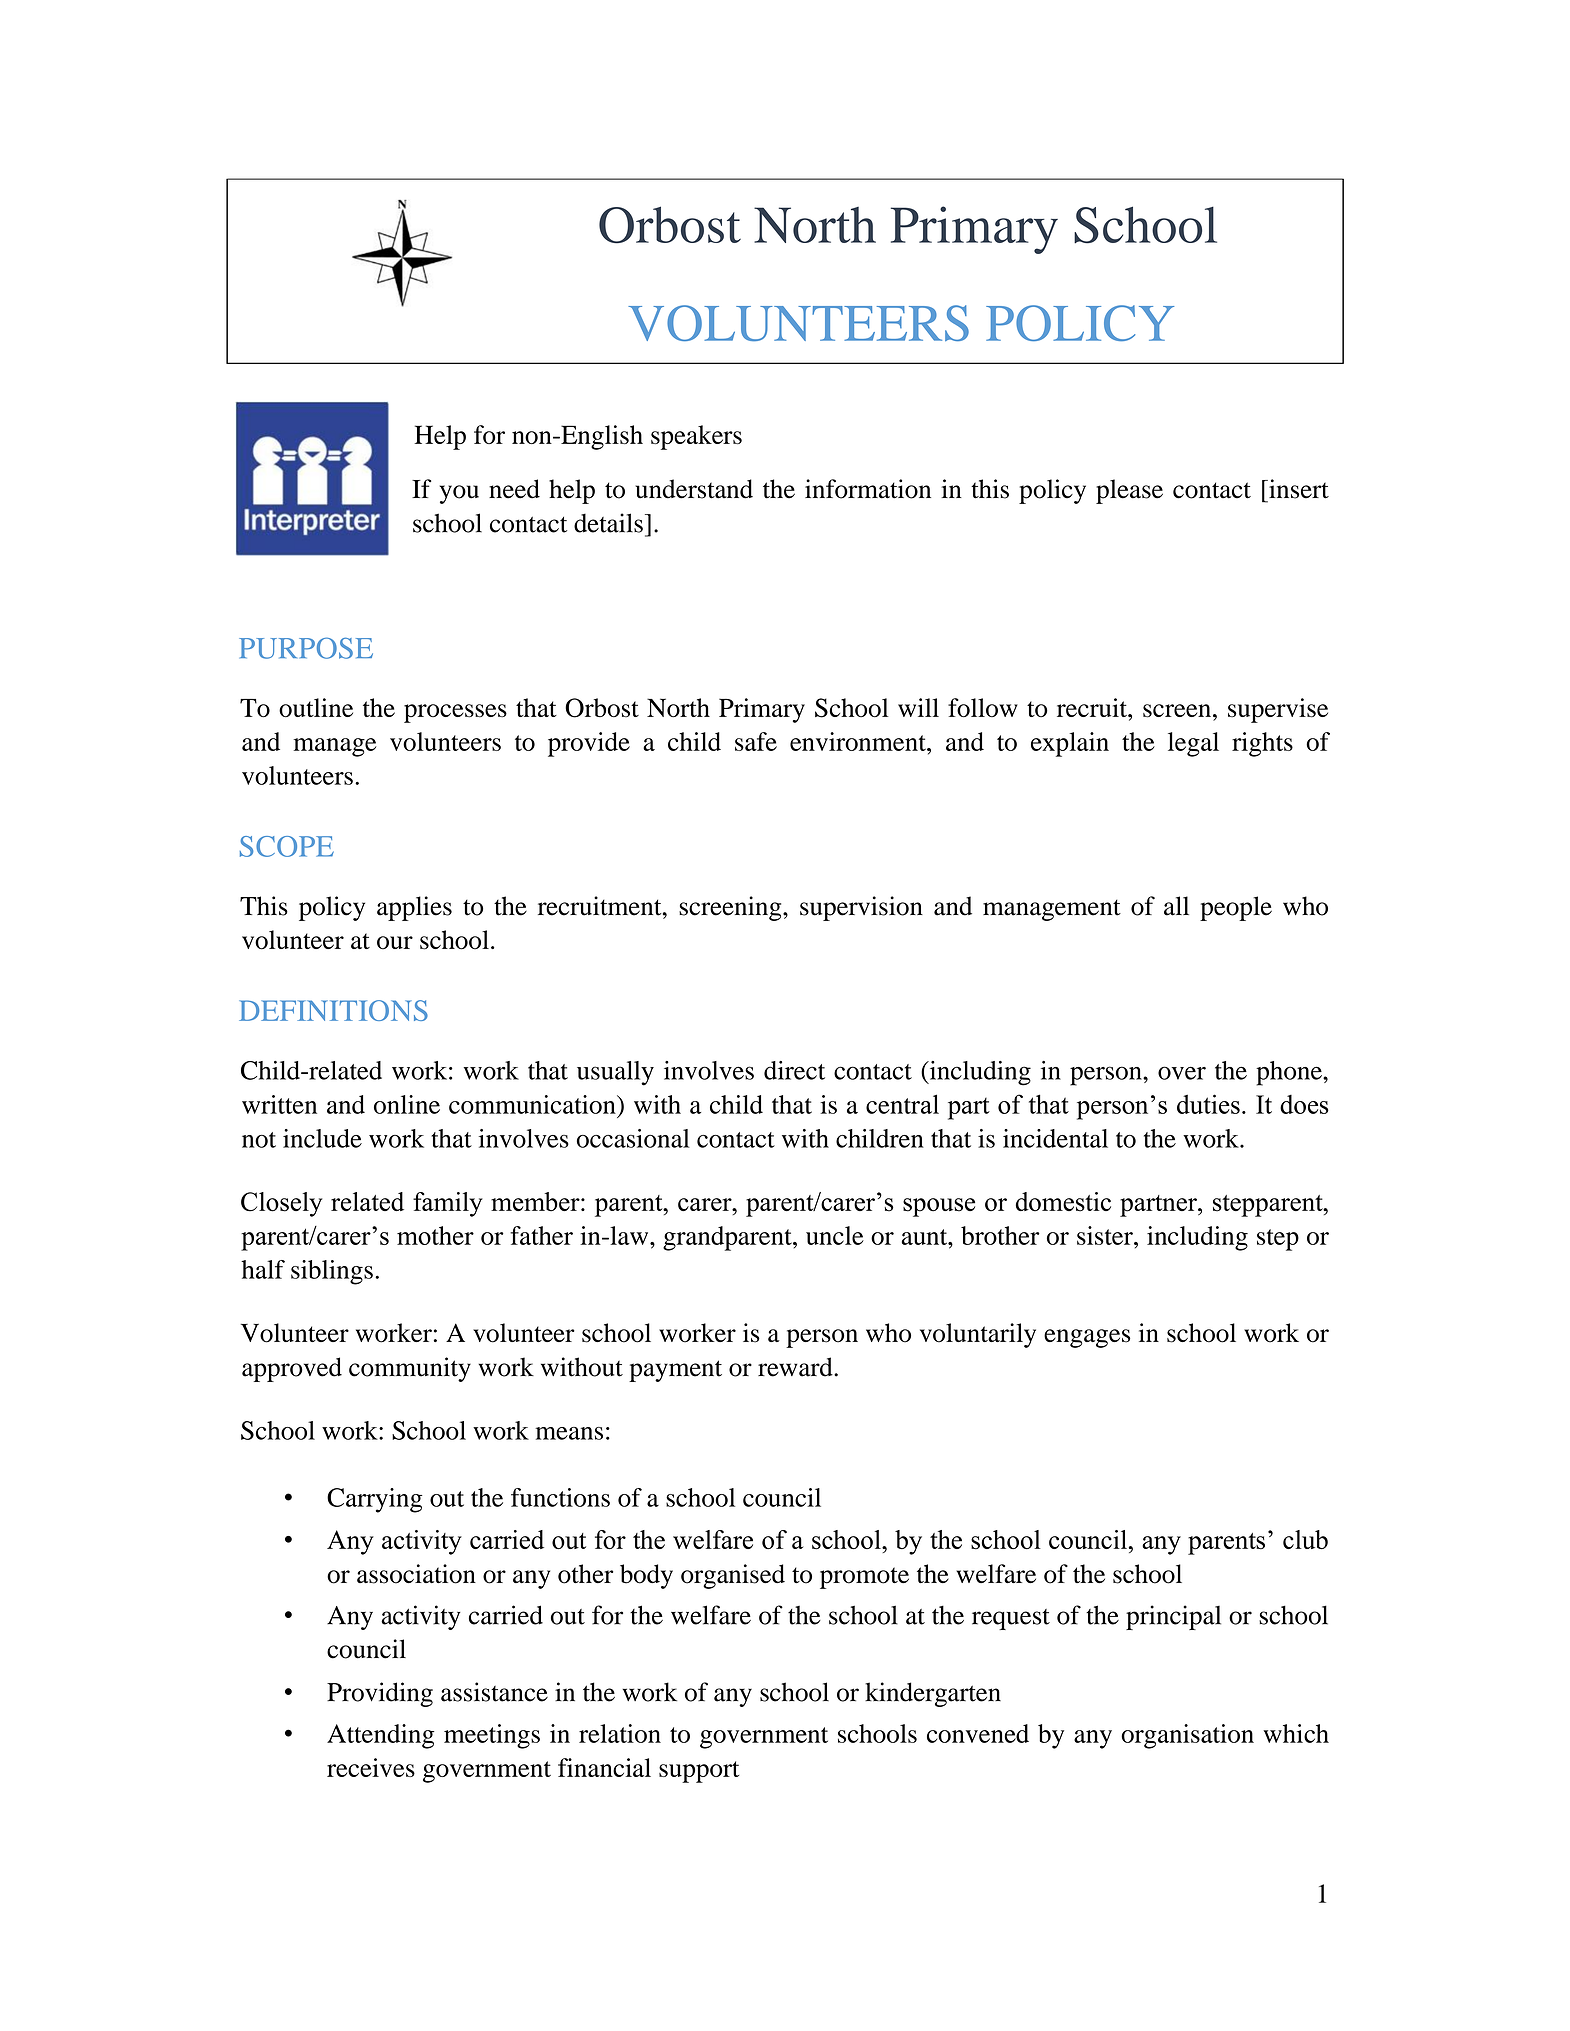 This screenshot has height=2031, width=1570. Describe the element at coordinates (448, 1204) in the screenshot. I see `family` at that location.
